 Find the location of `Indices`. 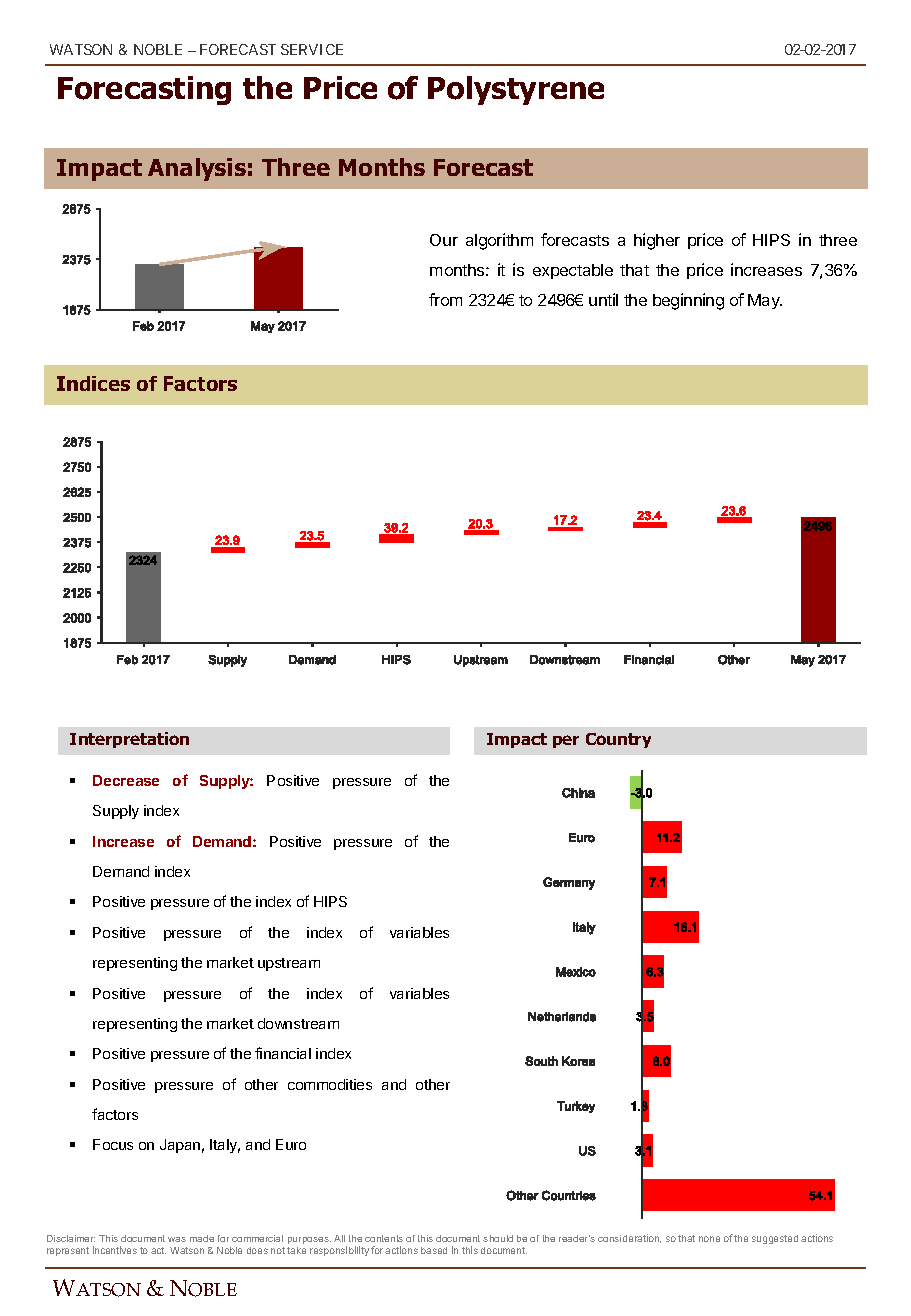

Indices is located at coordinates (93, 383).
